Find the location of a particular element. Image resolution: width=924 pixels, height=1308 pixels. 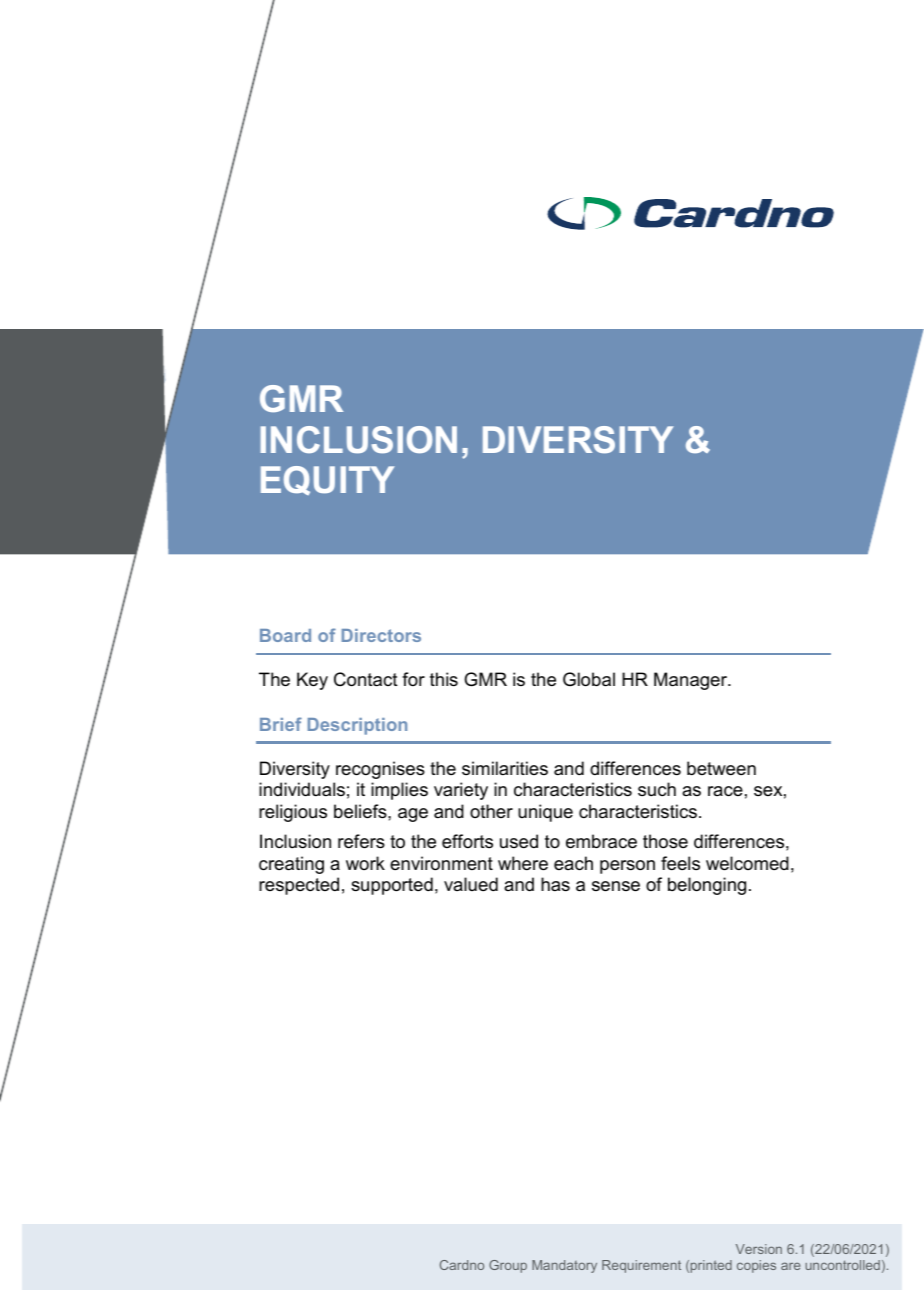

Global is located at coordinates (589, 679).
